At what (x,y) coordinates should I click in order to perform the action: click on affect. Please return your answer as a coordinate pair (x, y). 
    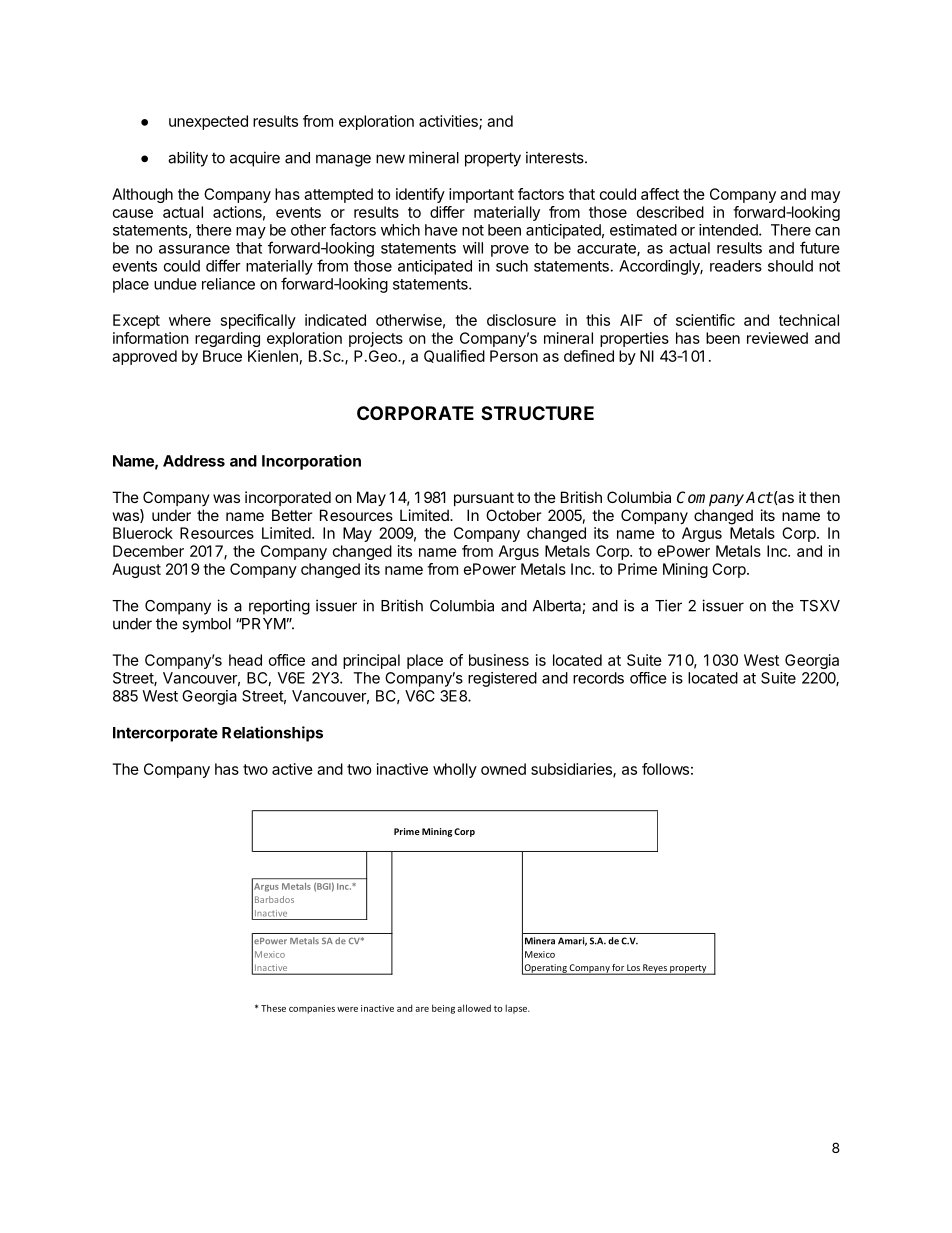
    Looking at the image, I should click on (660, 194).
